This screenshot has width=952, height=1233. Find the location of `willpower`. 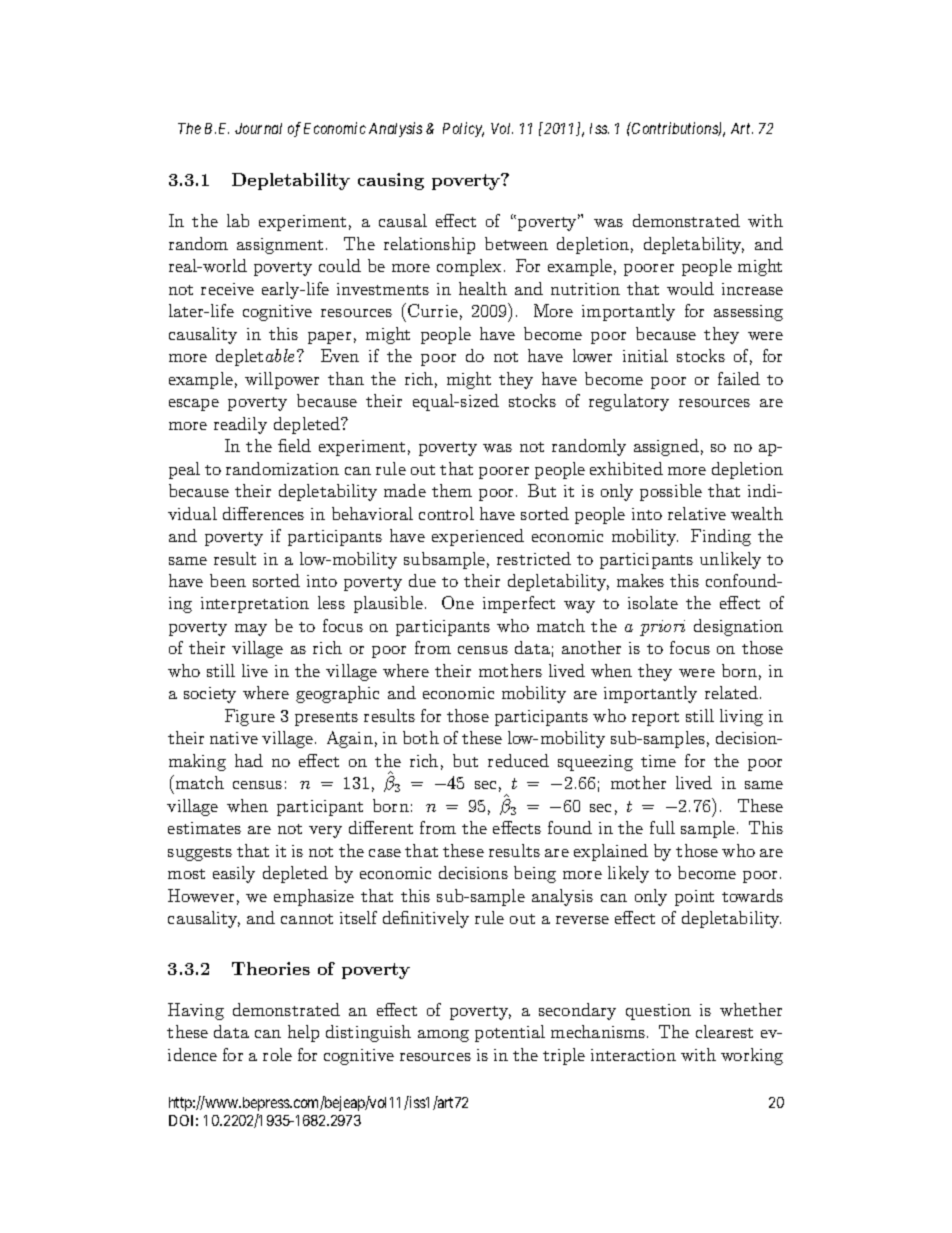

willpower is located at coordinates (282, 380).
